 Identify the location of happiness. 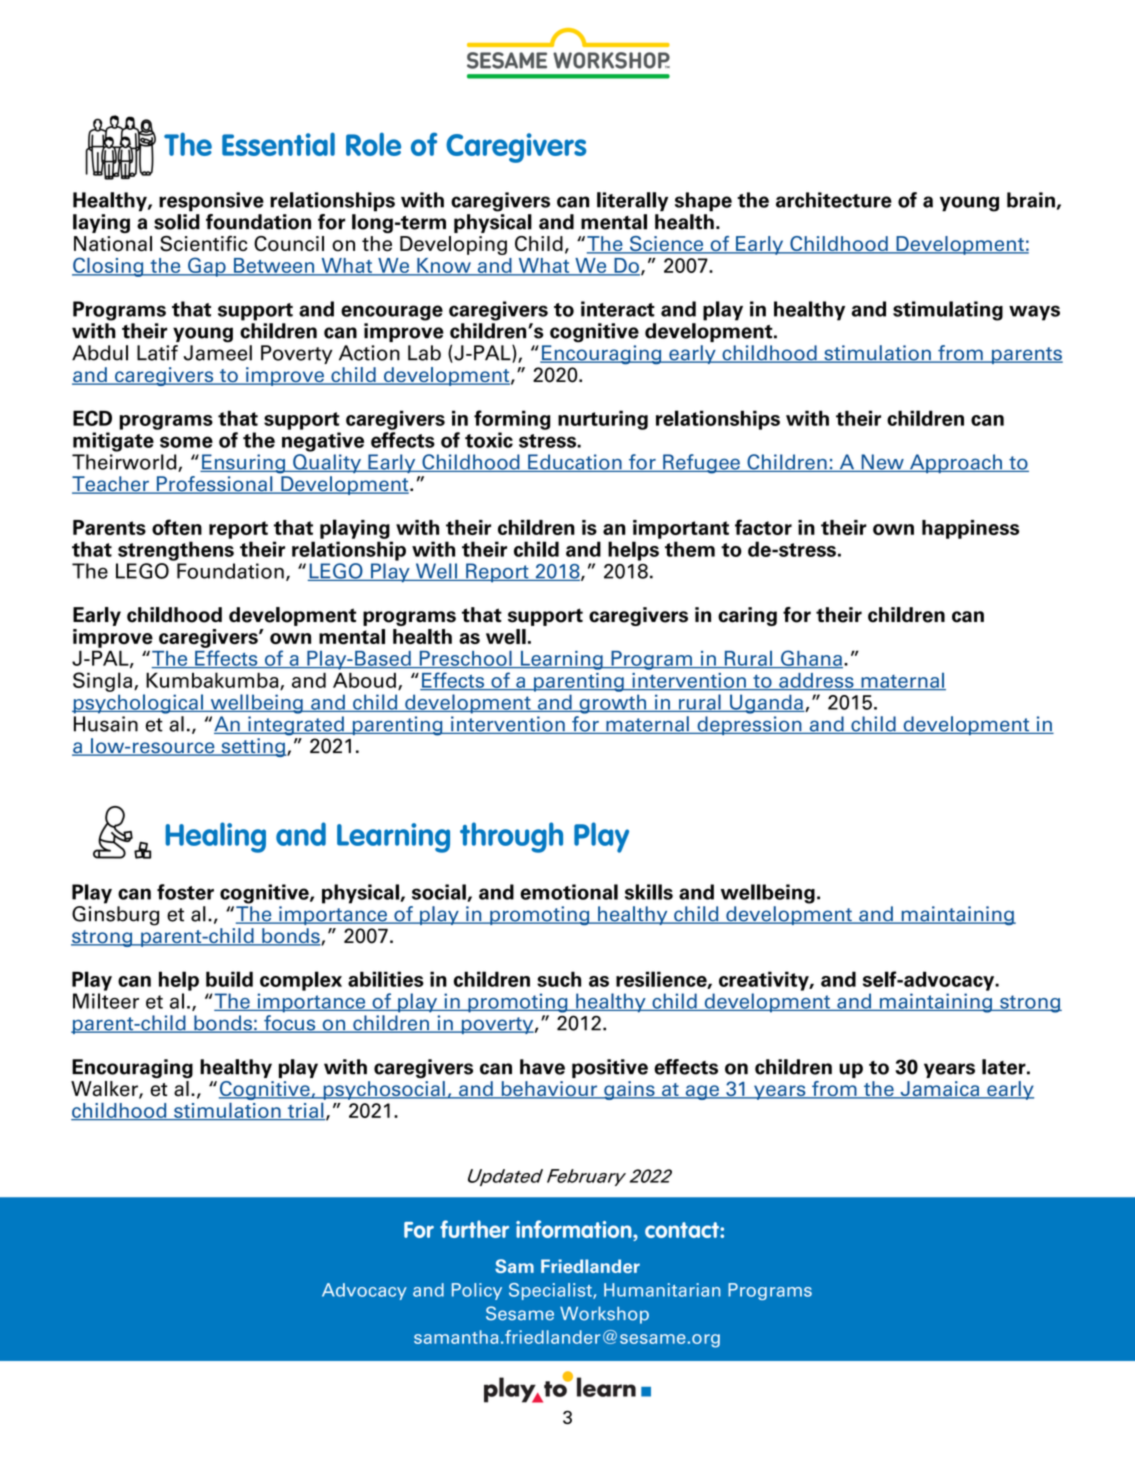
(970, 529).
